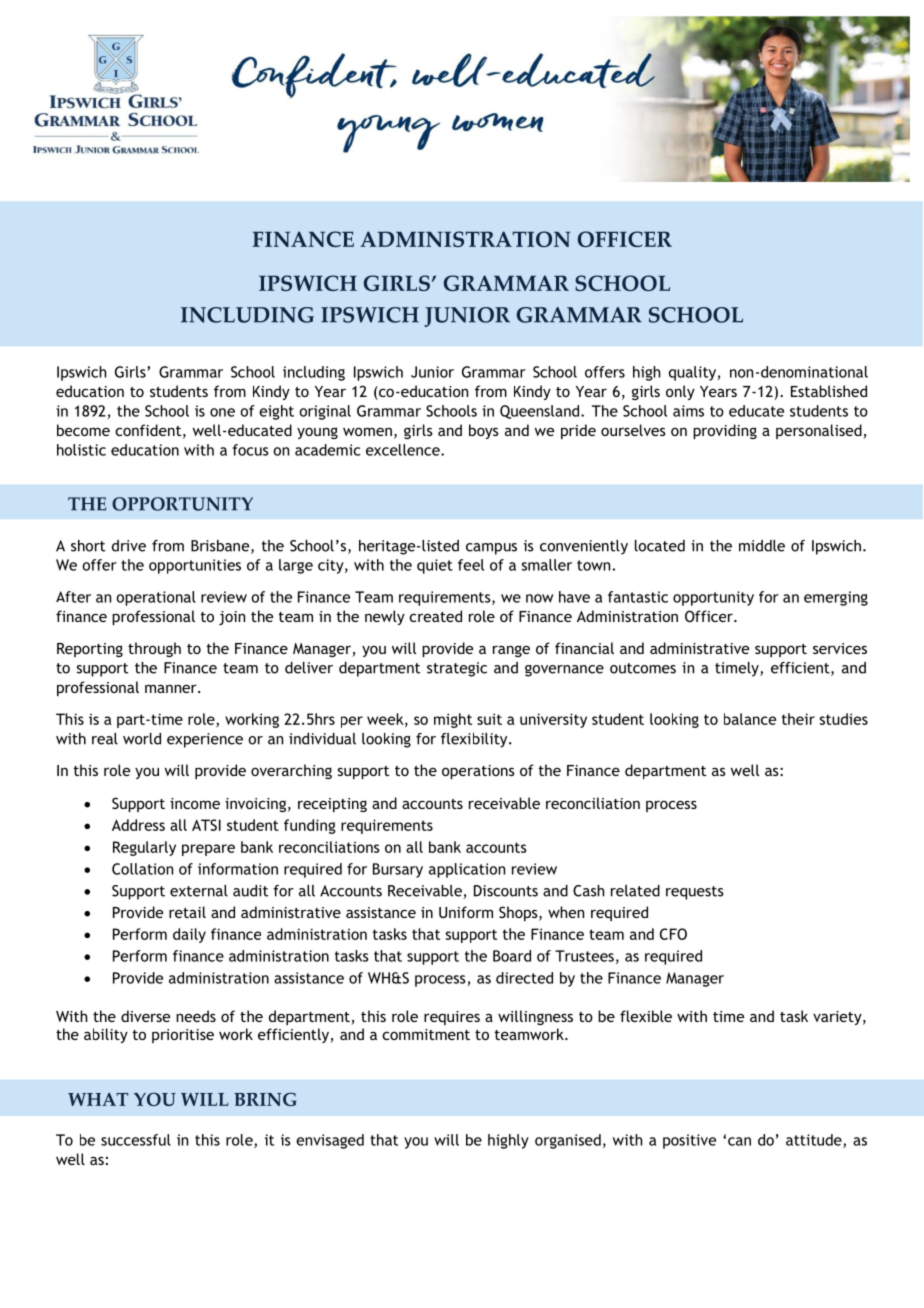 The width and height of the screenshot is (924, 1308). I want to click on Board, so click(512, 956).
